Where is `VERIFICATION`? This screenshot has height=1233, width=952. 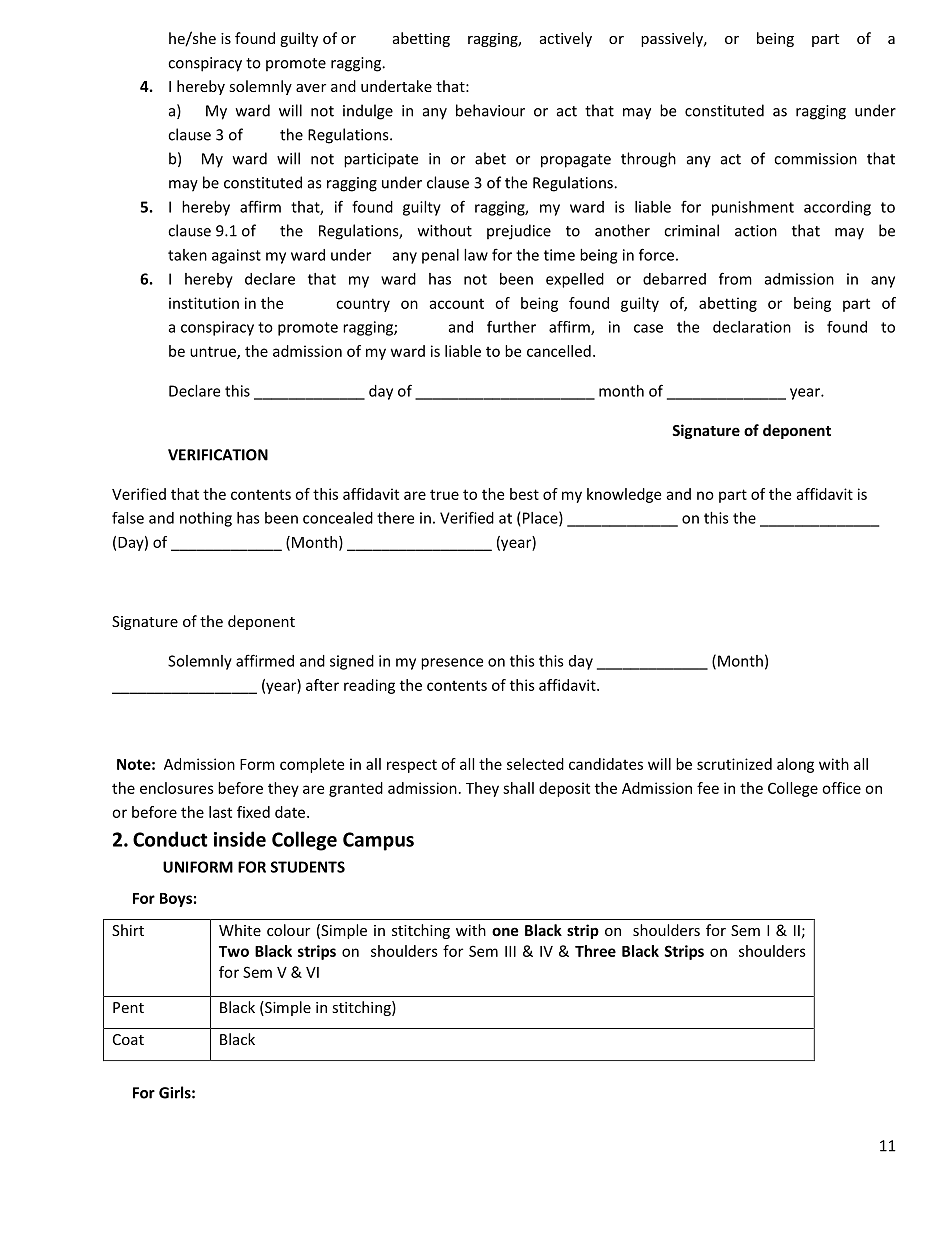 VERIFICATION is located at coordinates (218, 455).
